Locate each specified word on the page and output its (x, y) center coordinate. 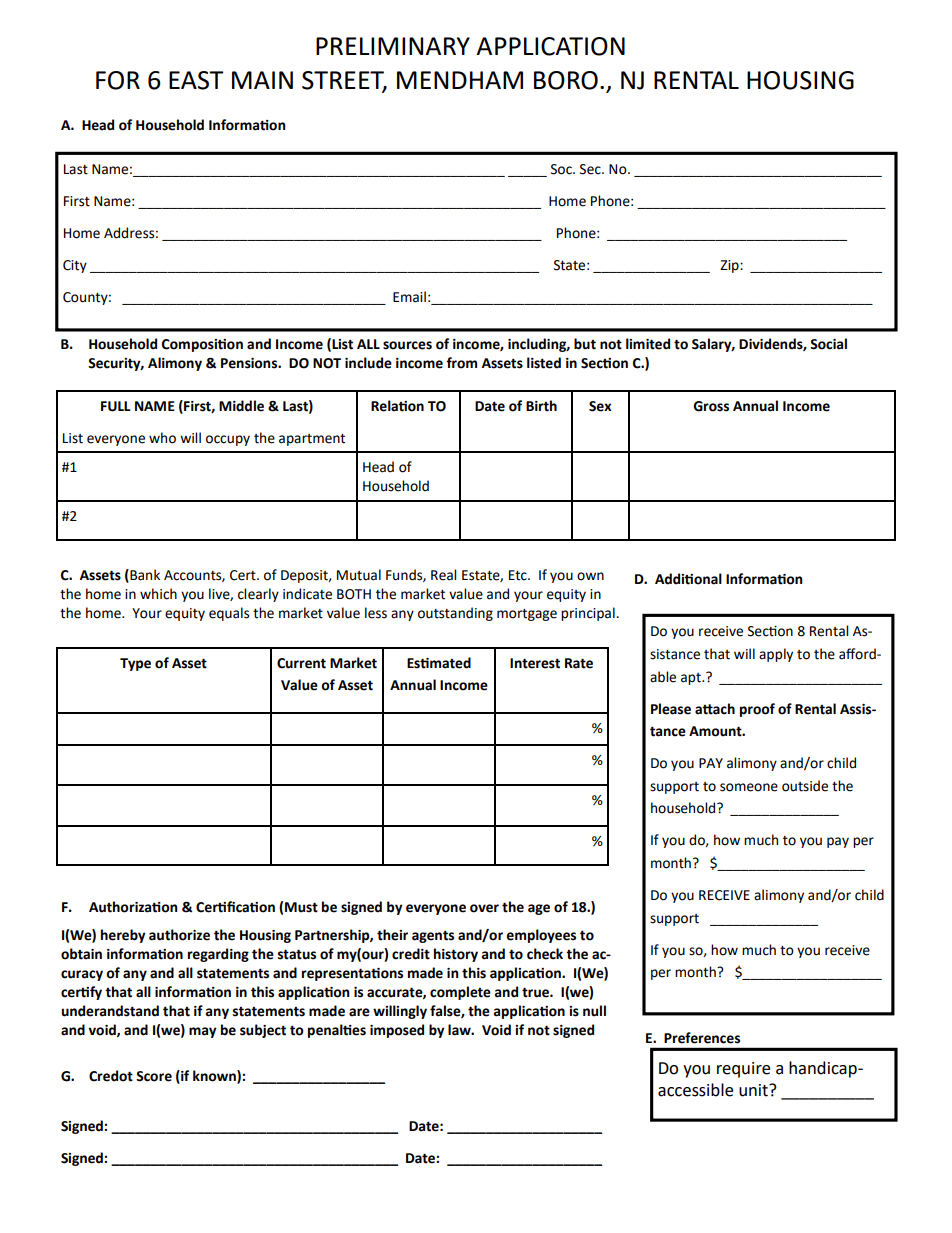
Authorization (133, 907)
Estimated (439, 663)
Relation (397, 406)
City (75, 266)
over (484, 908)
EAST (196, 80)
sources (407, 345)
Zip (730, 266)
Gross (711, 406)
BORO (566, 80)
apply (776, 655)
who (162, 438)
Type (135, 664)
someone (749, 787)
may (202, 1032)
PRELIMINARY (393, 46)
